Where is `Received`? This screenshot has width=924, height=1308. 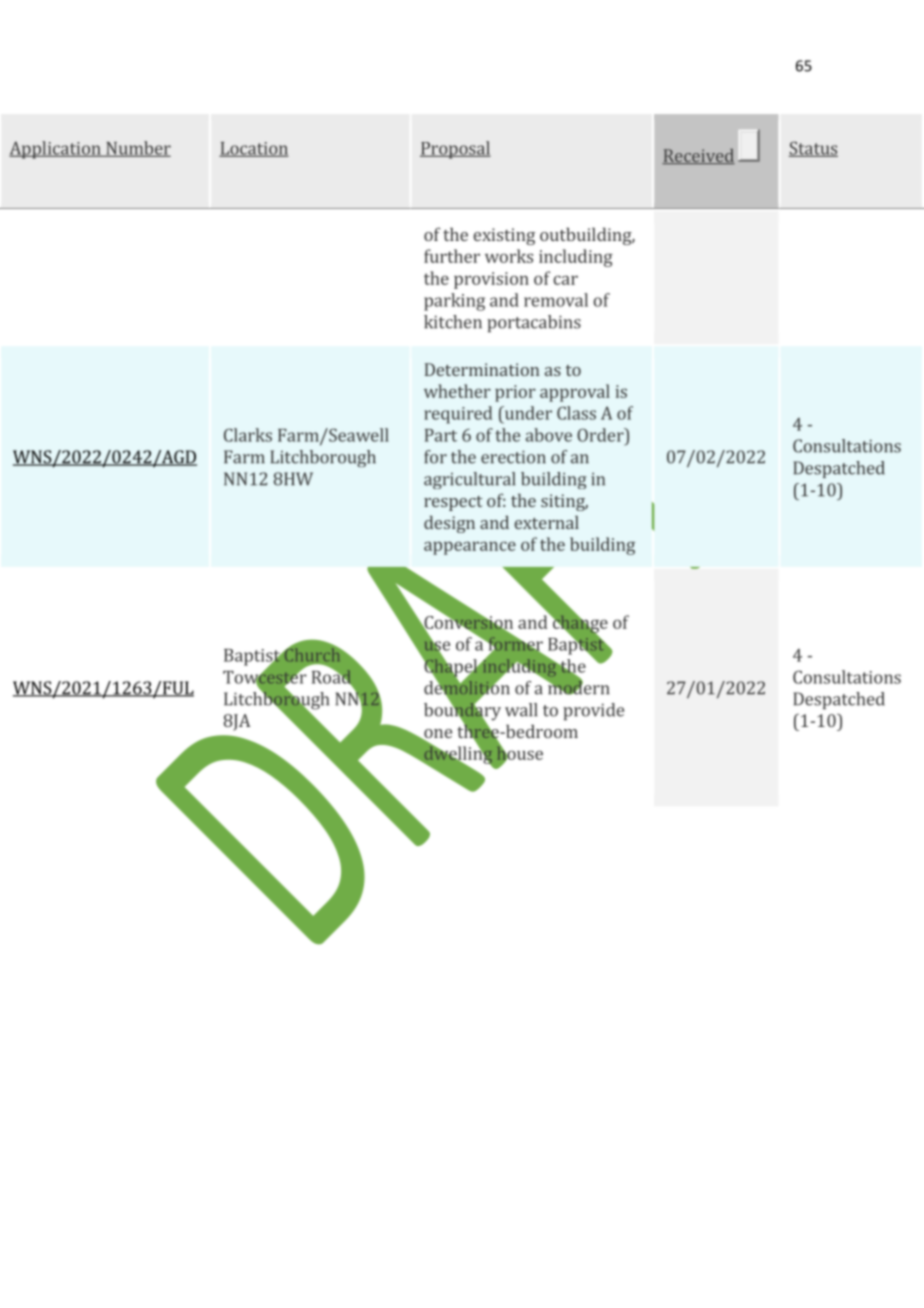
Received is located at coordinates (698, 156).
